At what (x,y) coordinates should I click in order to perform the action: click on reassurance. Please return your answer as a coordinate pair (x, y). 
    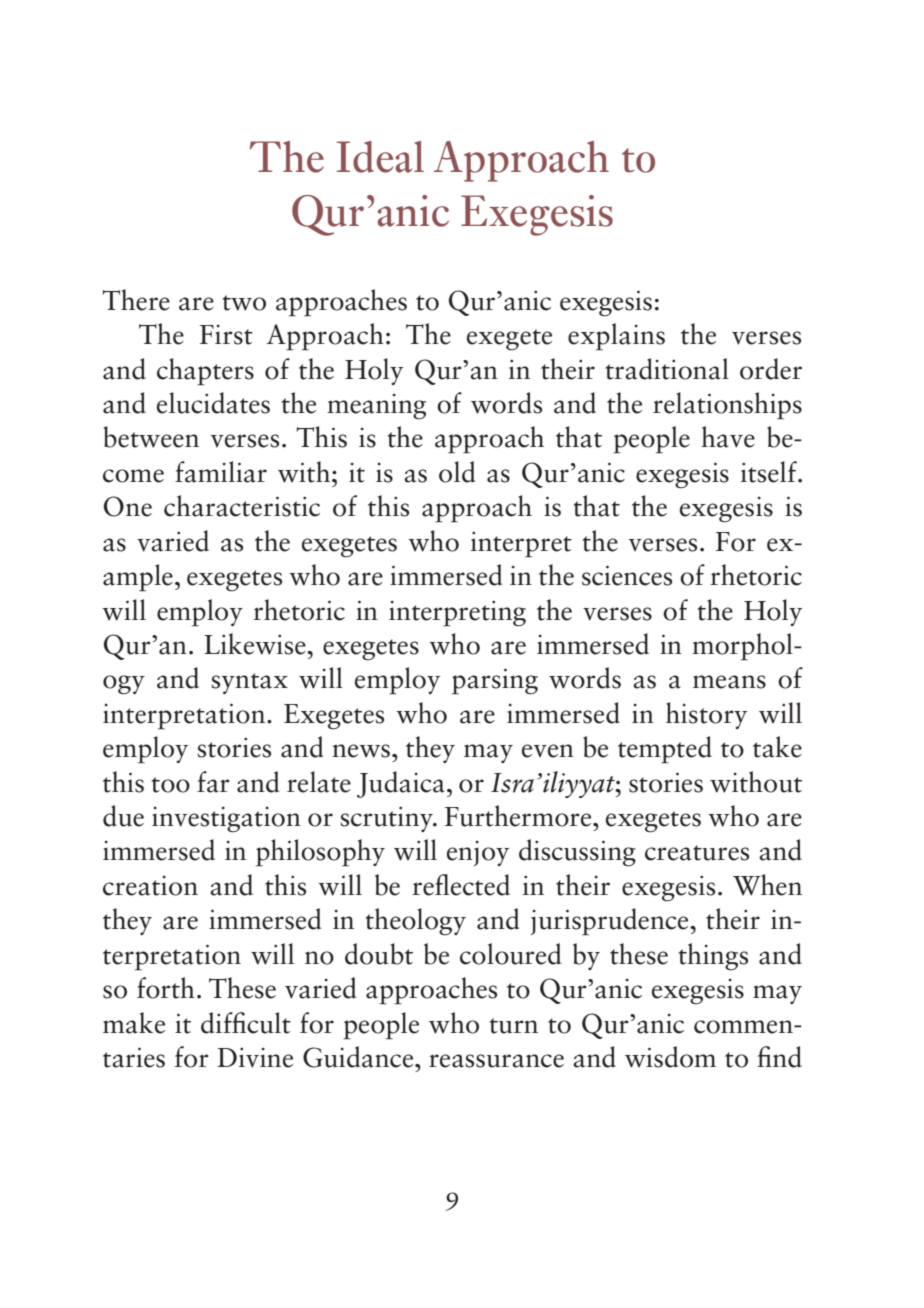
    Looking at the image, I should click on (496, 1061).
